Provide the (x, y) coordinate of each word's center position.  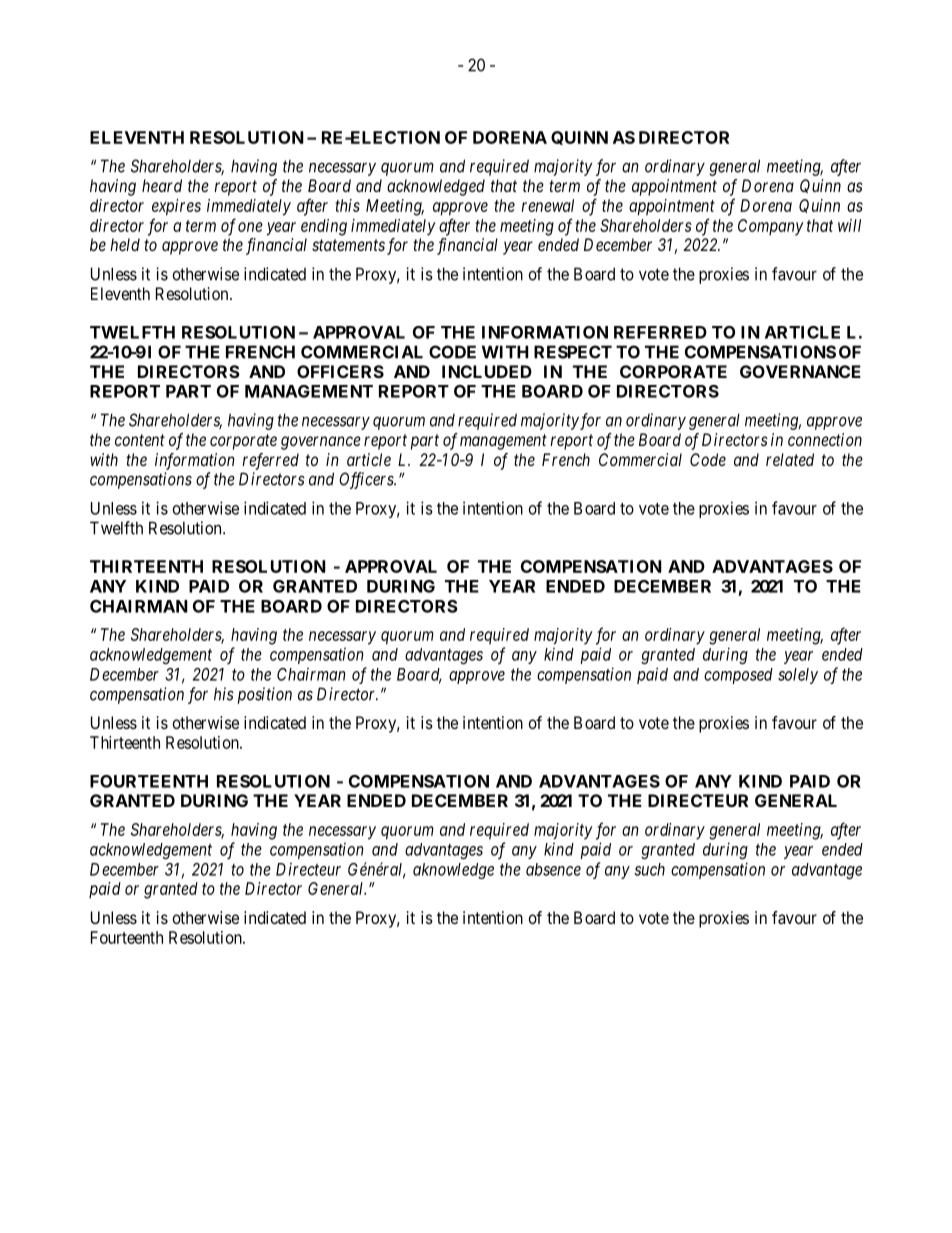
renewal (548, 205)
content (140, 440)
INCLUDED (487, 371)
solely (798, 676)
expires (176, 207)
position (265, 695)
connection (825, 439)
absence (553, 869)
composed (738, 676)
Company (771, 227)
